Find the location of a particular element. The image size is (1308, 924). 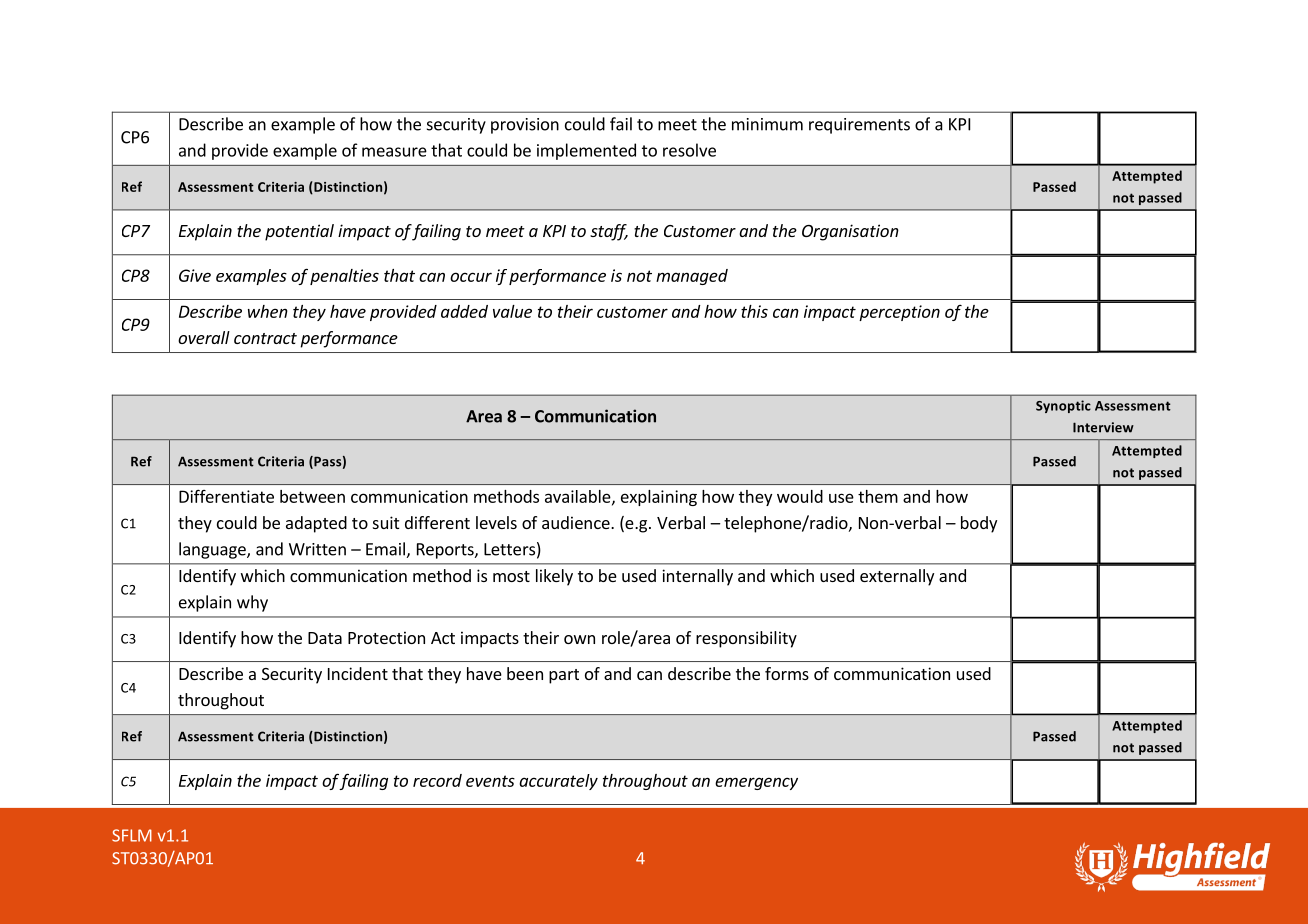

record is located at coordinates (437, 780).
